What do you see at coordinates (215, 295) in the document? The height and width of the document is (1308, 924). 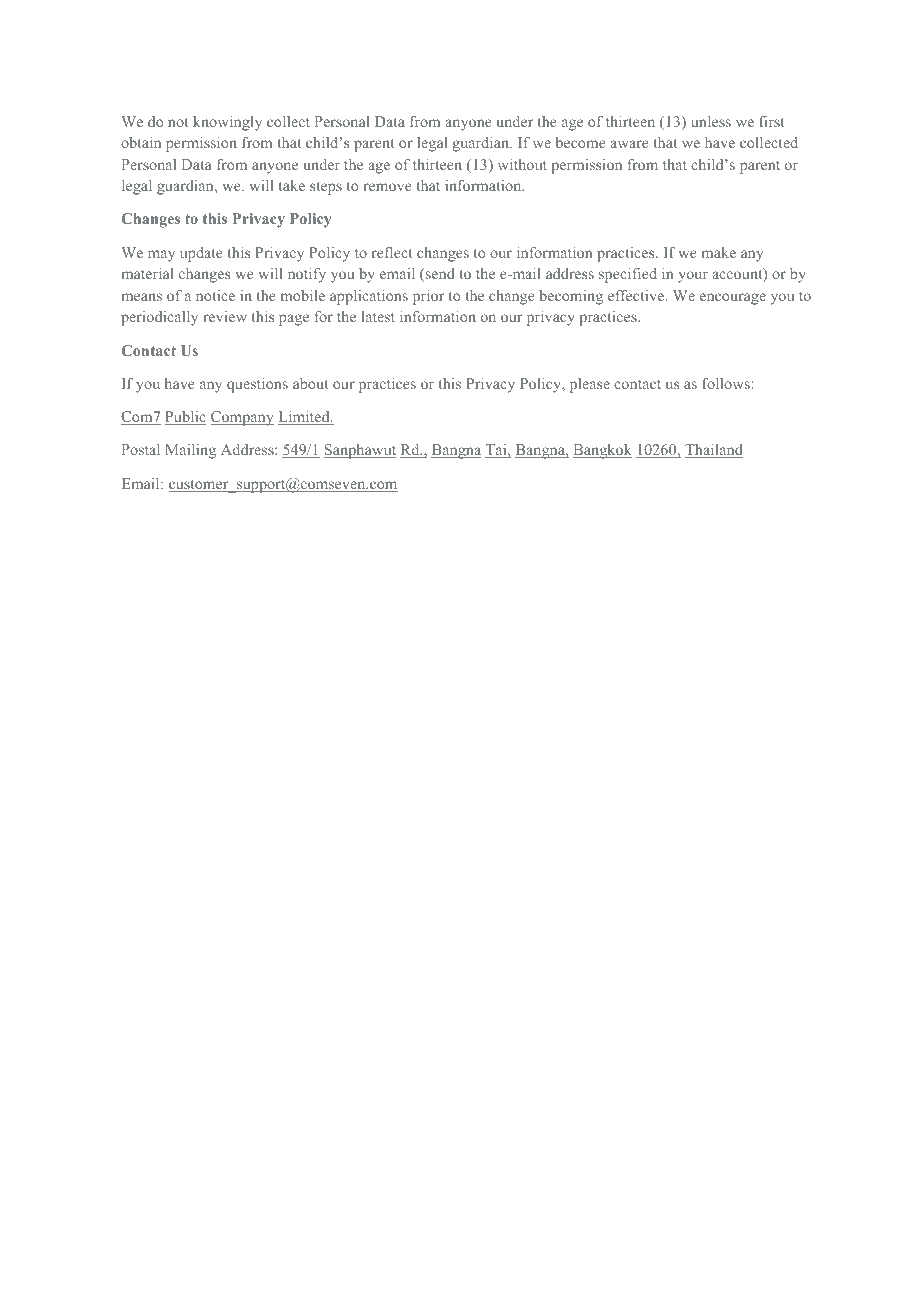 I see `notice` at bounding box center [215, 295].
